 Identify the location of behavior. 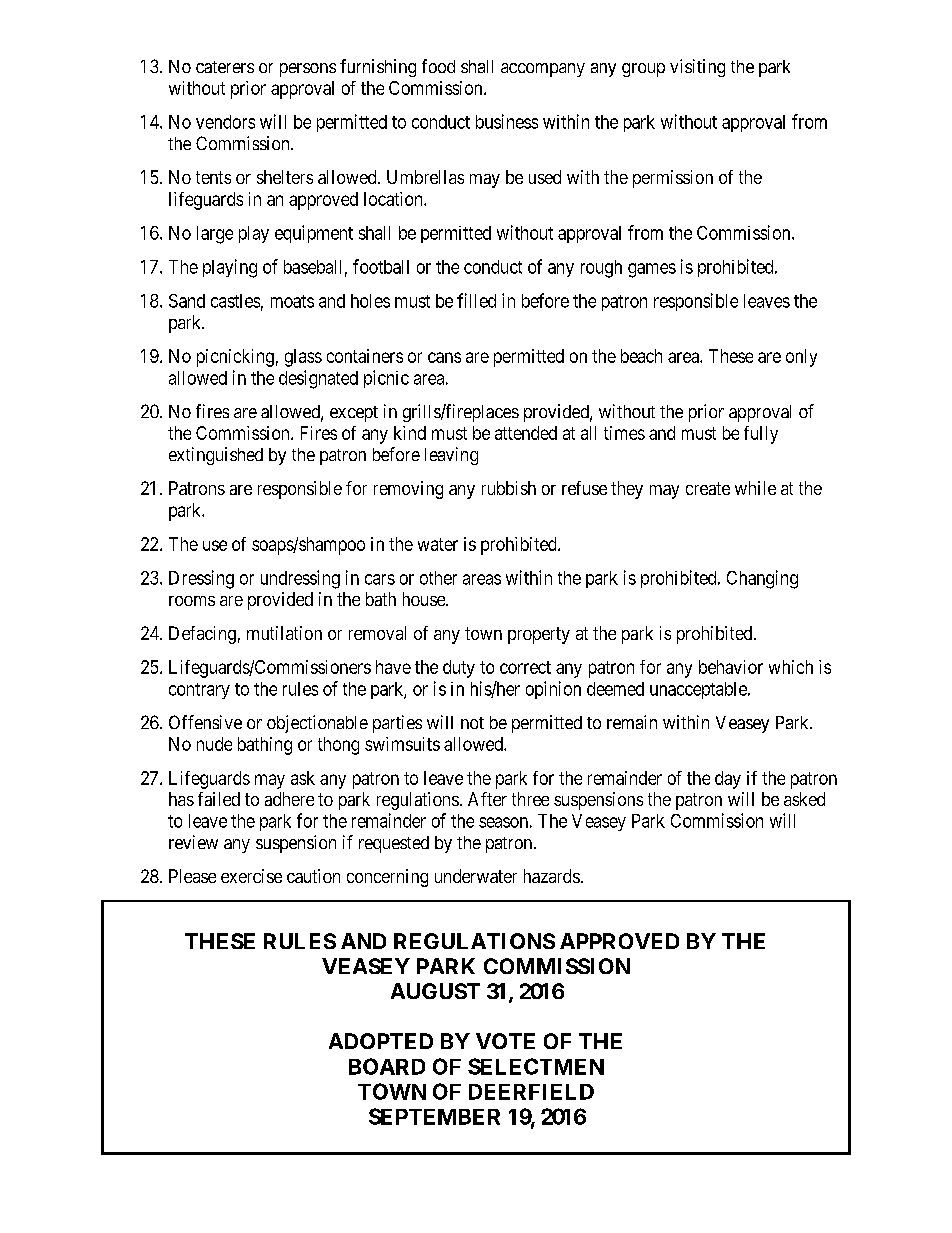
(731, 667).
